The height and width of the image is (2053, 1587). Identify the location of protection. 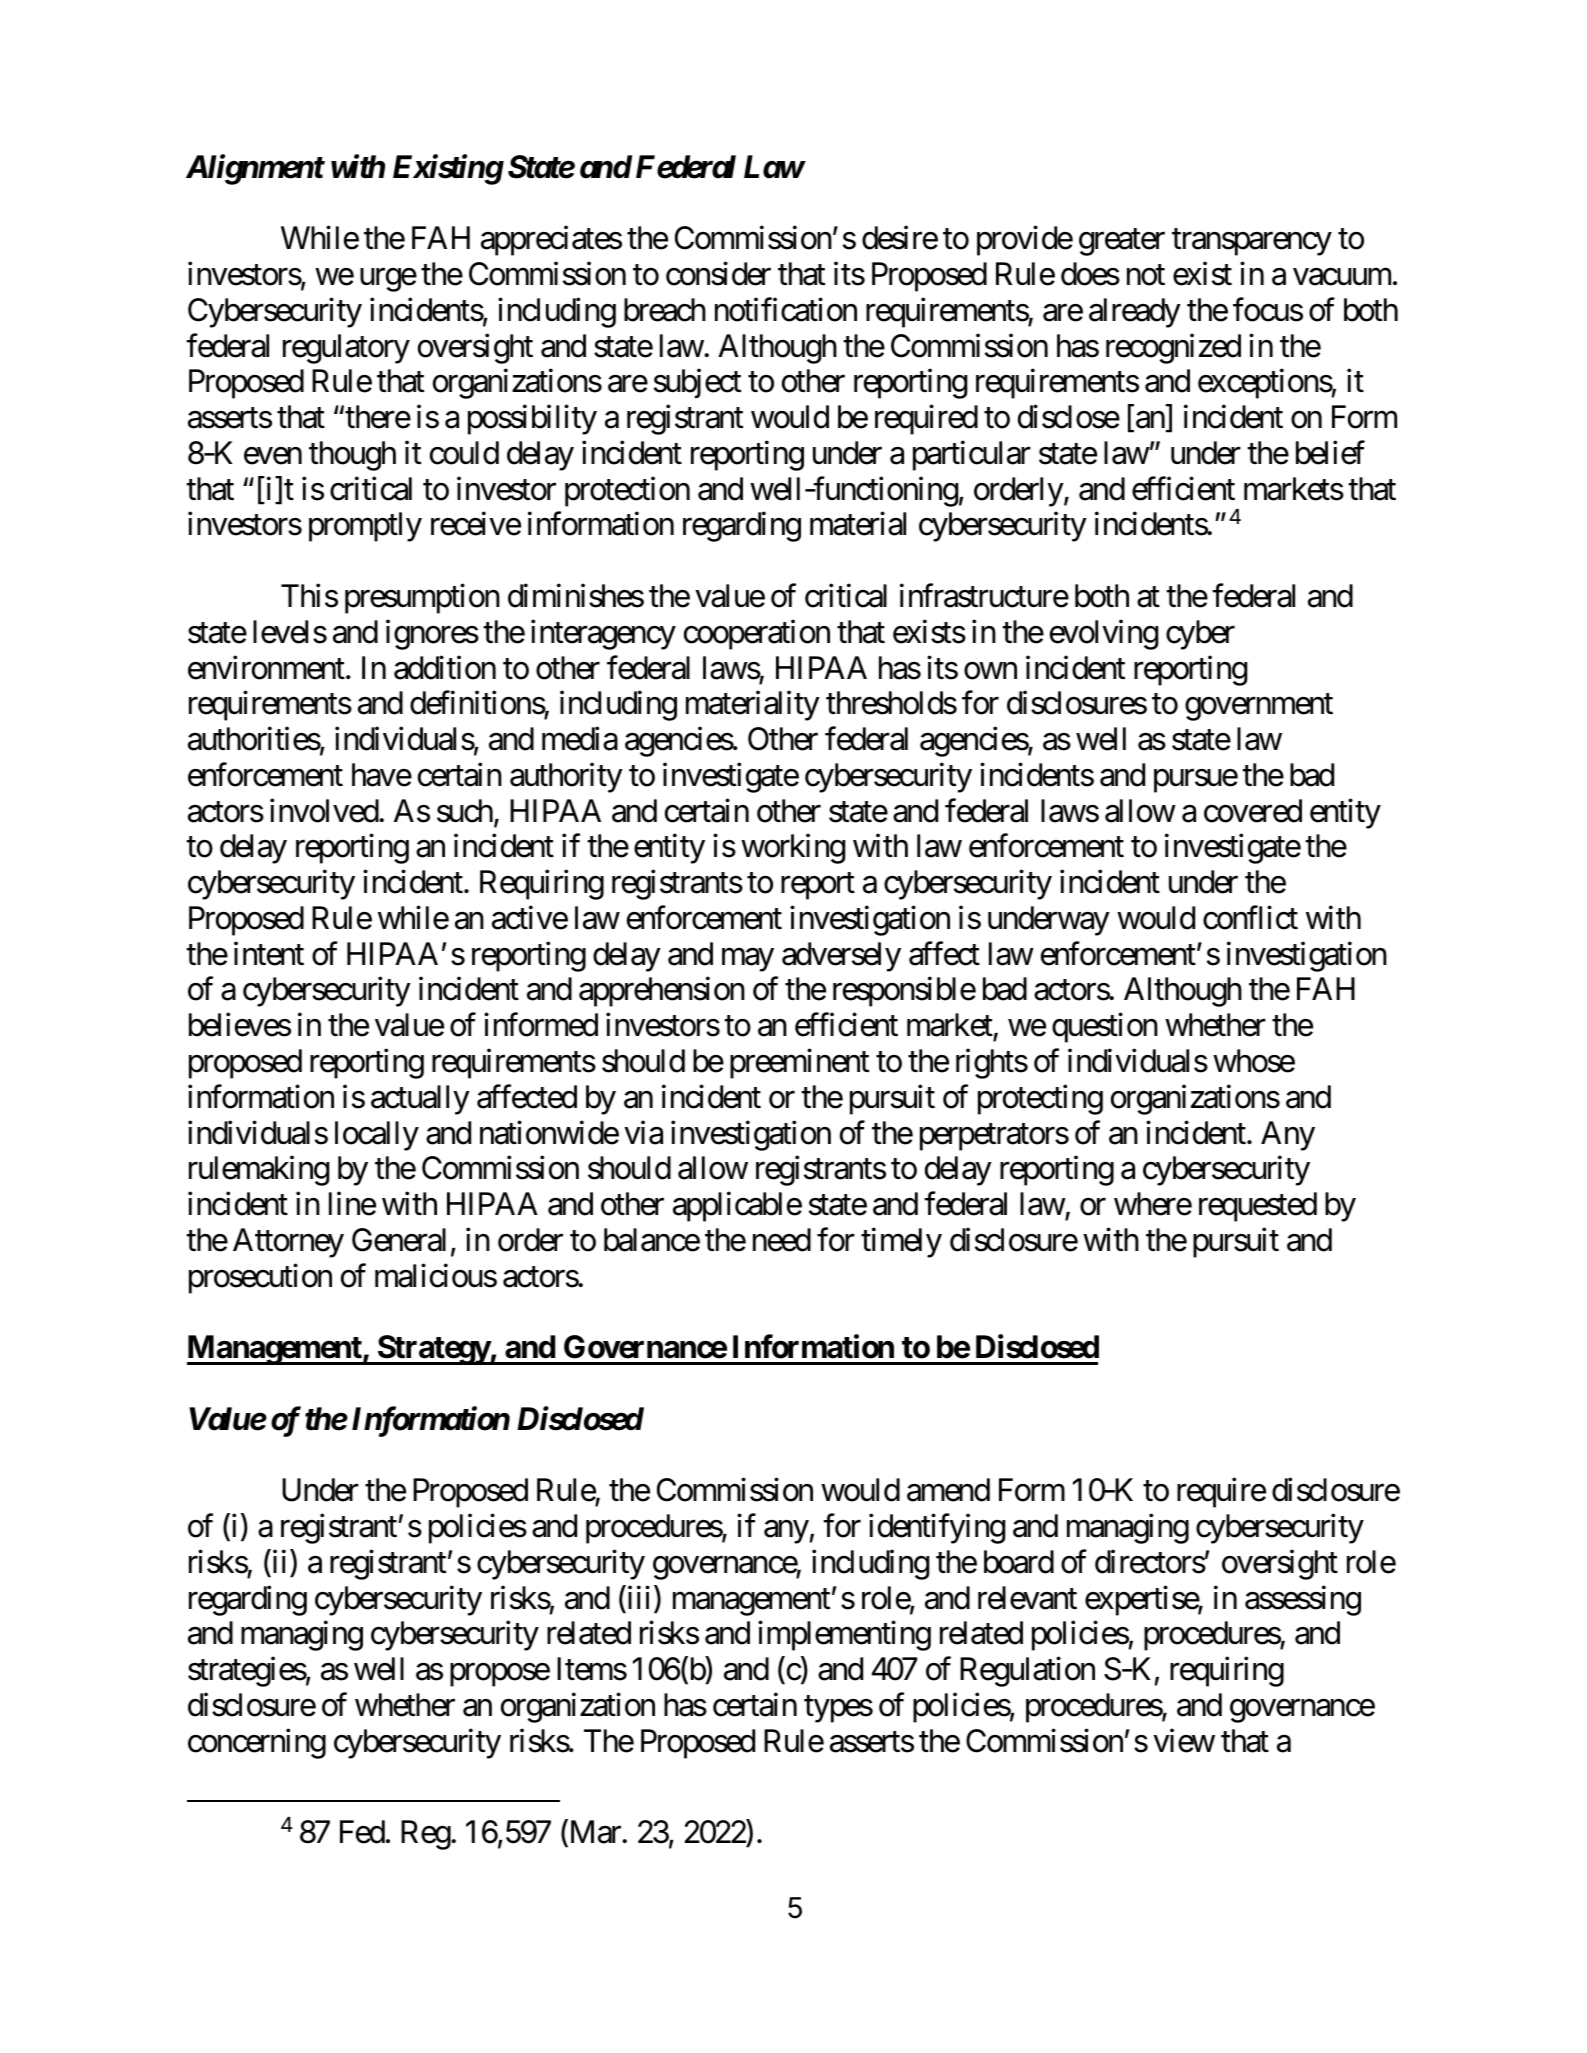
(627, 491).
